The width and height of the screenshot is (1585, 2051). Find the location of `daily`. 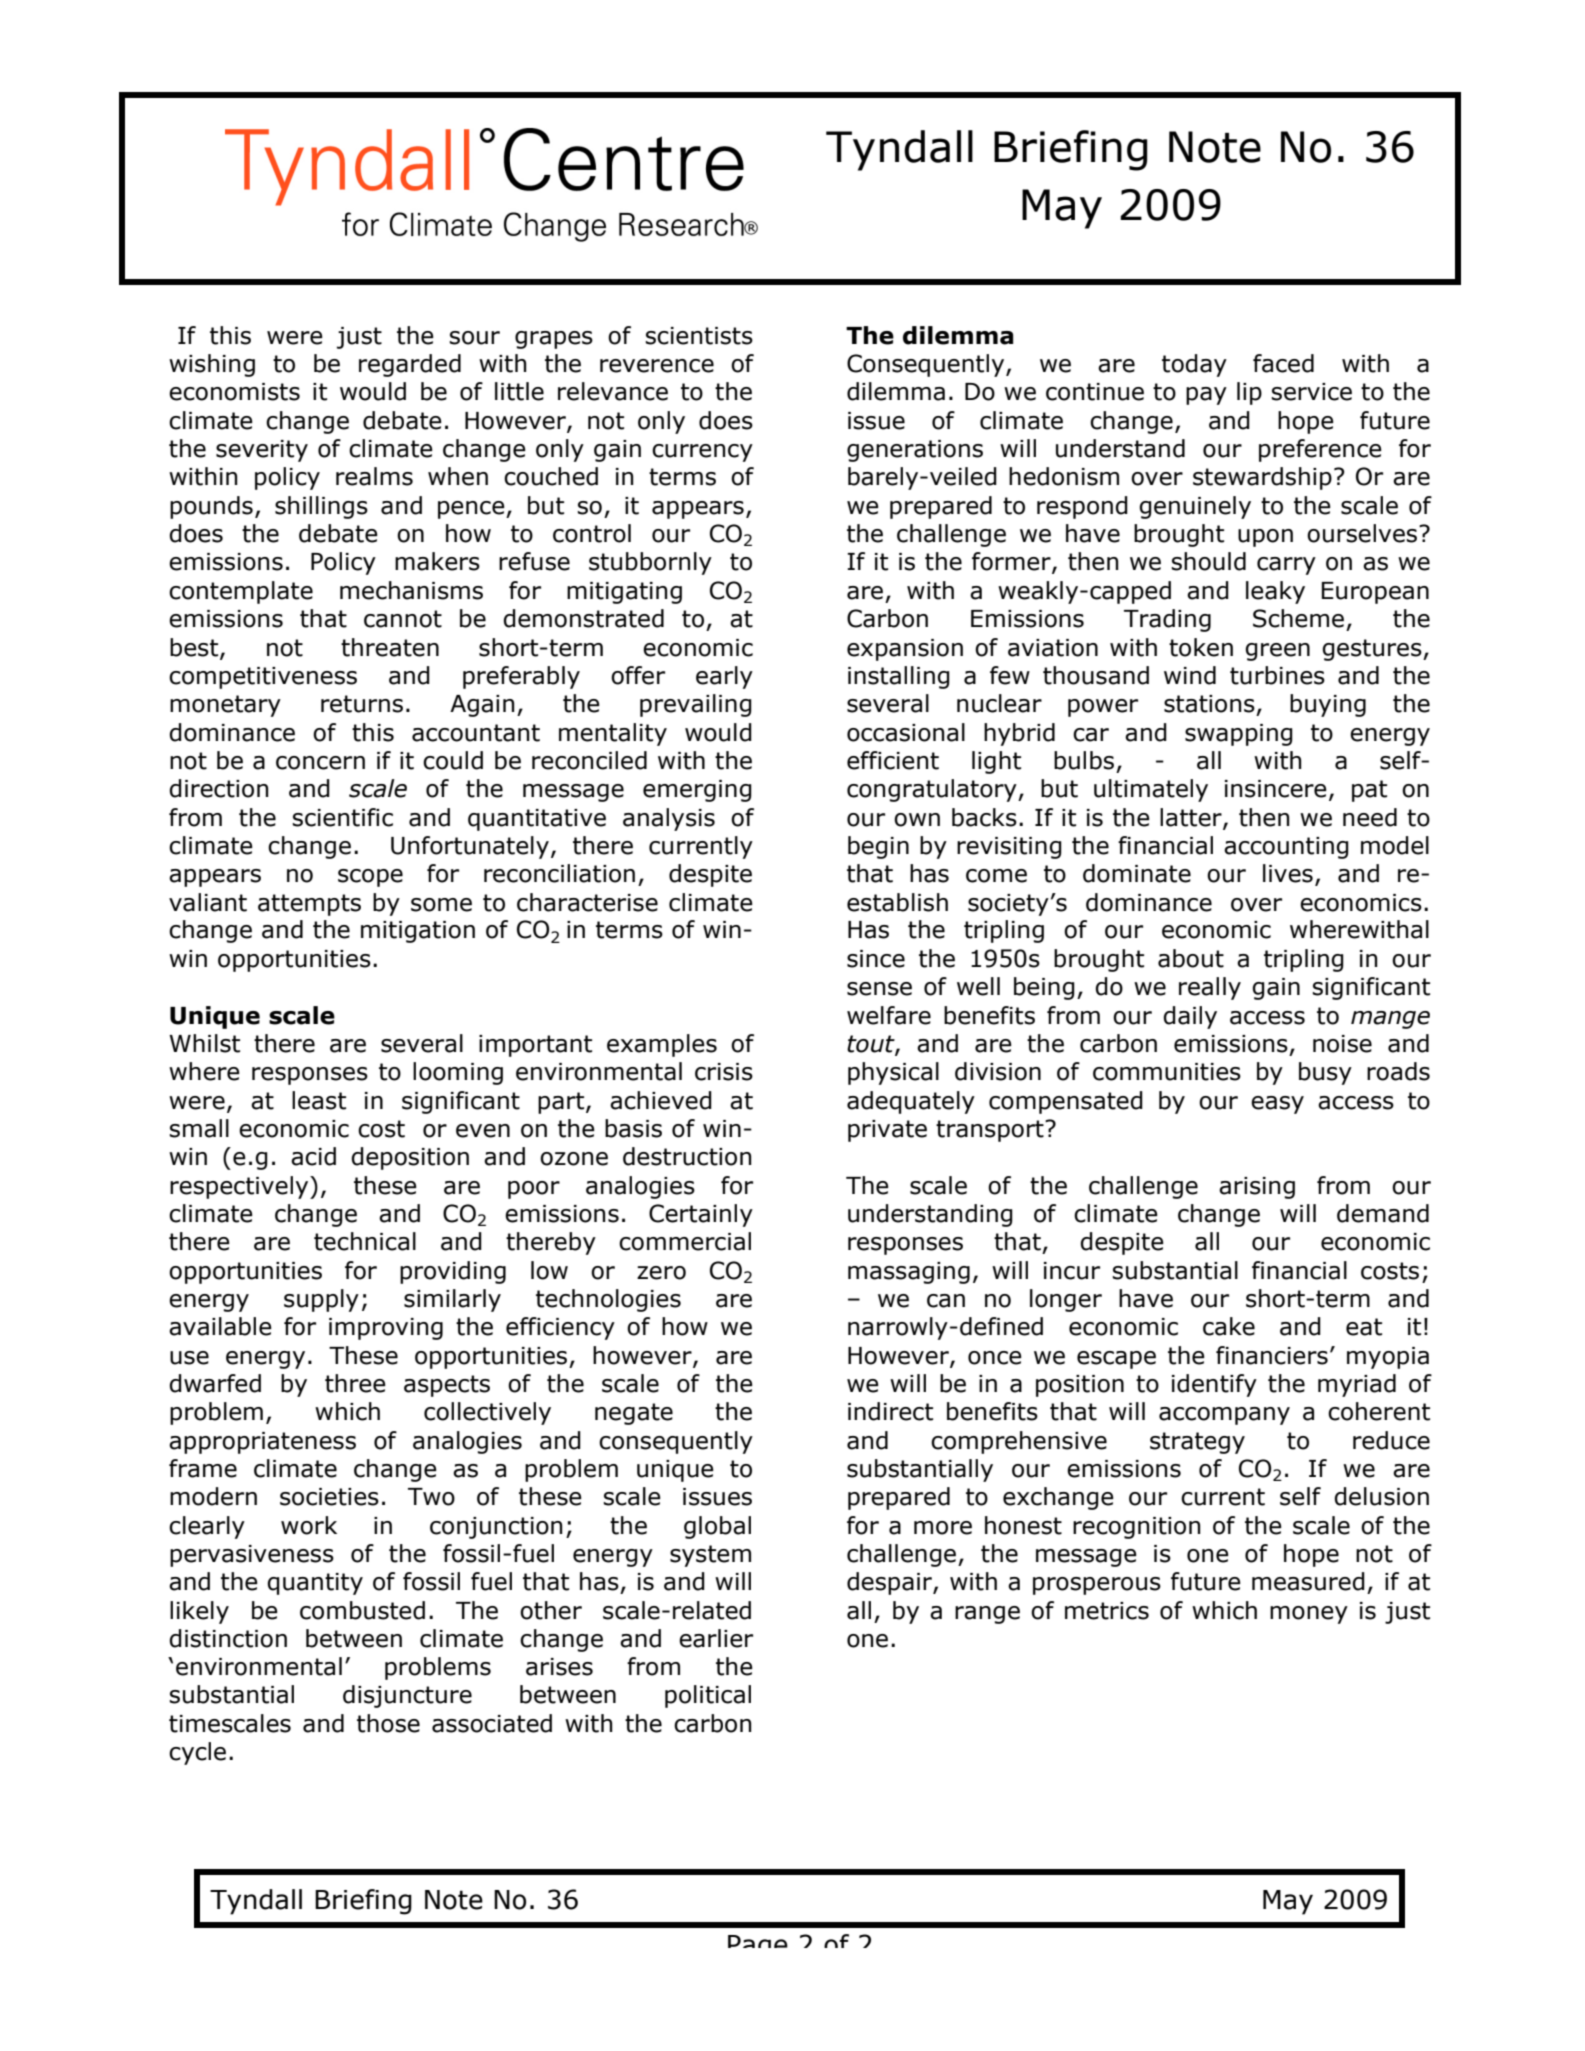

daily is located at coordinates (1190, 1017).
